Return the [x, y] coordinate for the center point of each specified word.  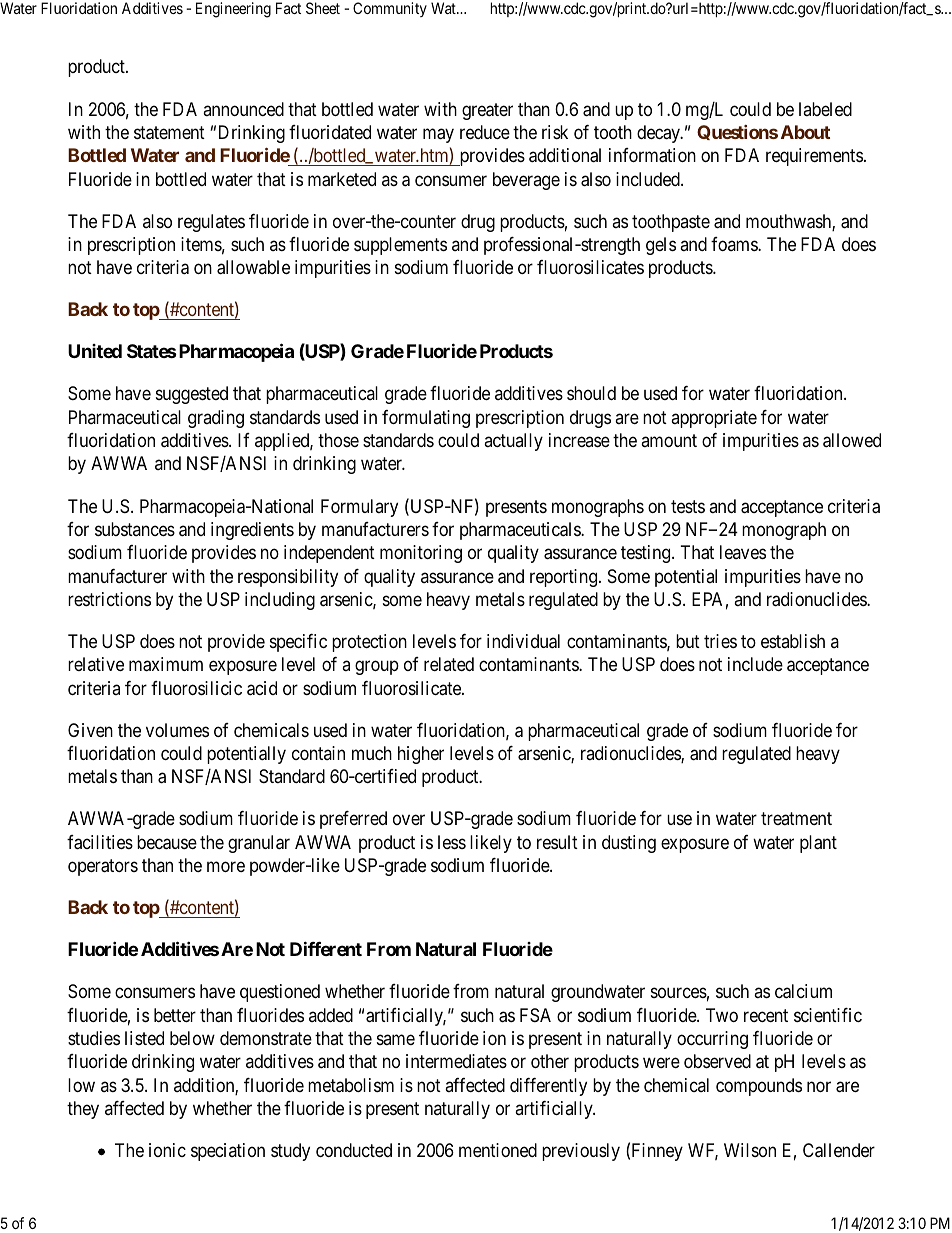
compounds [759, 1087]
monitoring [421, 554]
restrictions [109, 599]
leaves [743, 552]
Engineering [233, 10]
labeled [825, 109]
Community [390, 9]
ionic [167, 1150]
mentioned [498, 1150]
